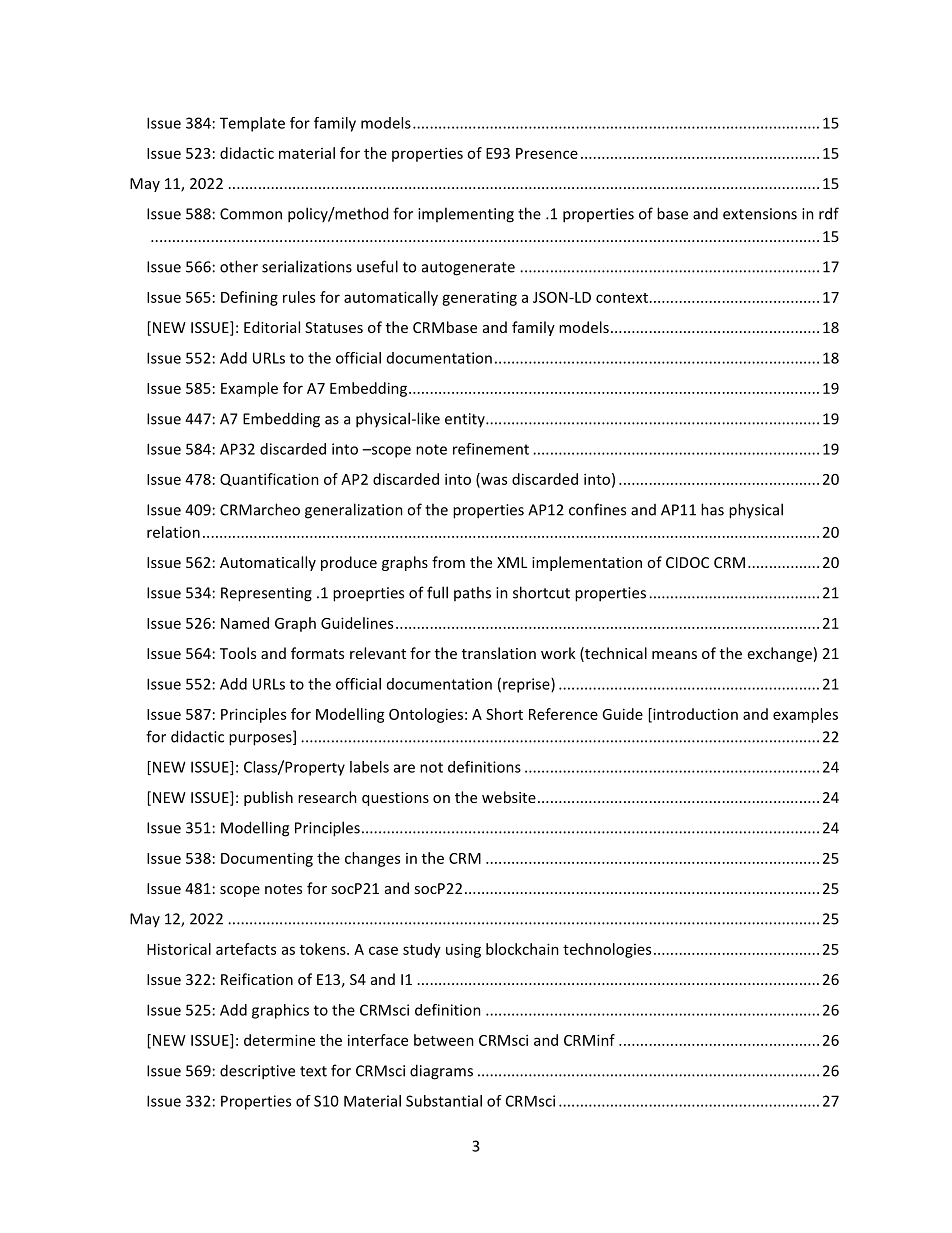  I want to click on descriptive, so click(257, 1072).
